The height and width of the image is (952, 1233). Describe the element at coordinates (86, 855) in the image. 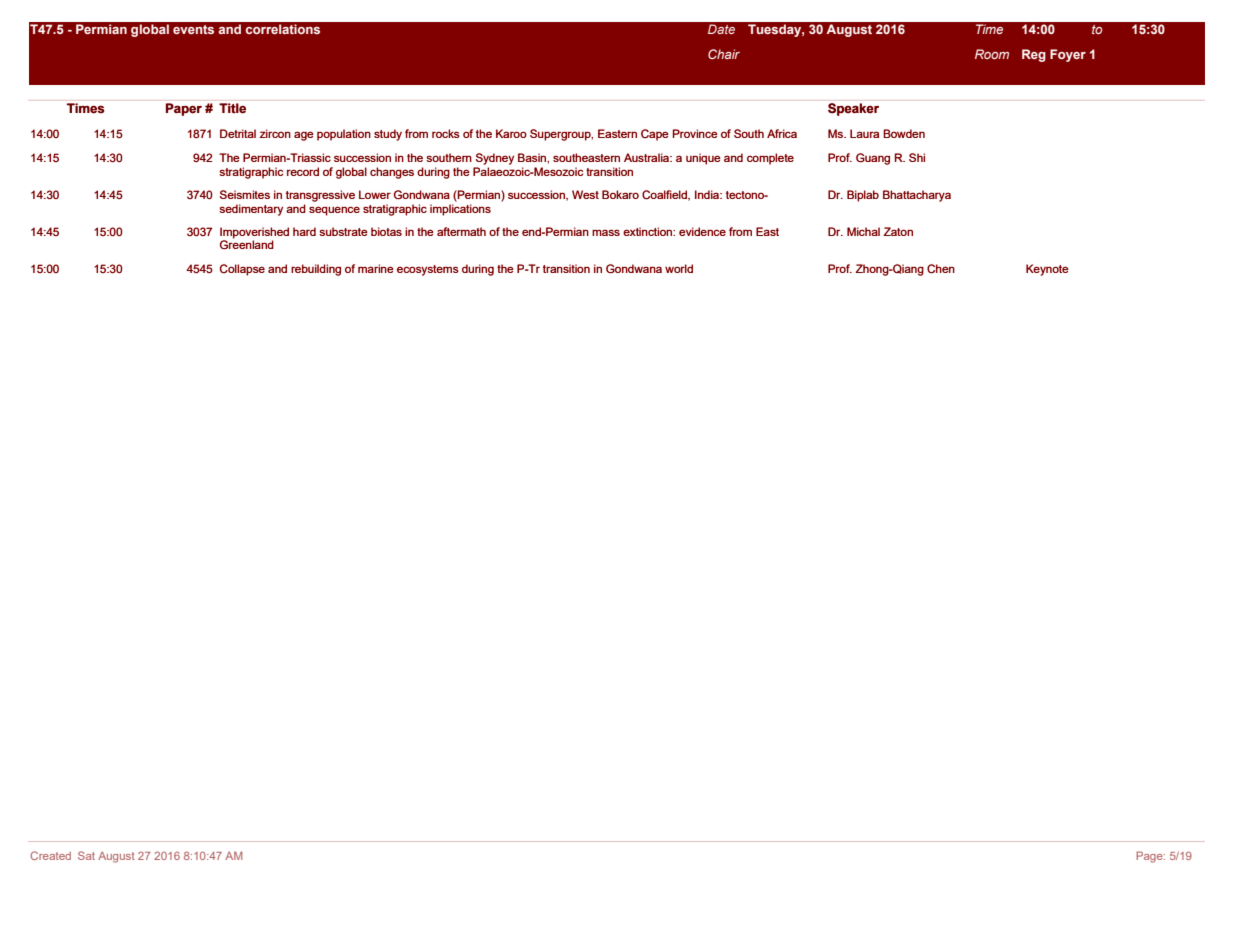

I see `Sat` at that location.
